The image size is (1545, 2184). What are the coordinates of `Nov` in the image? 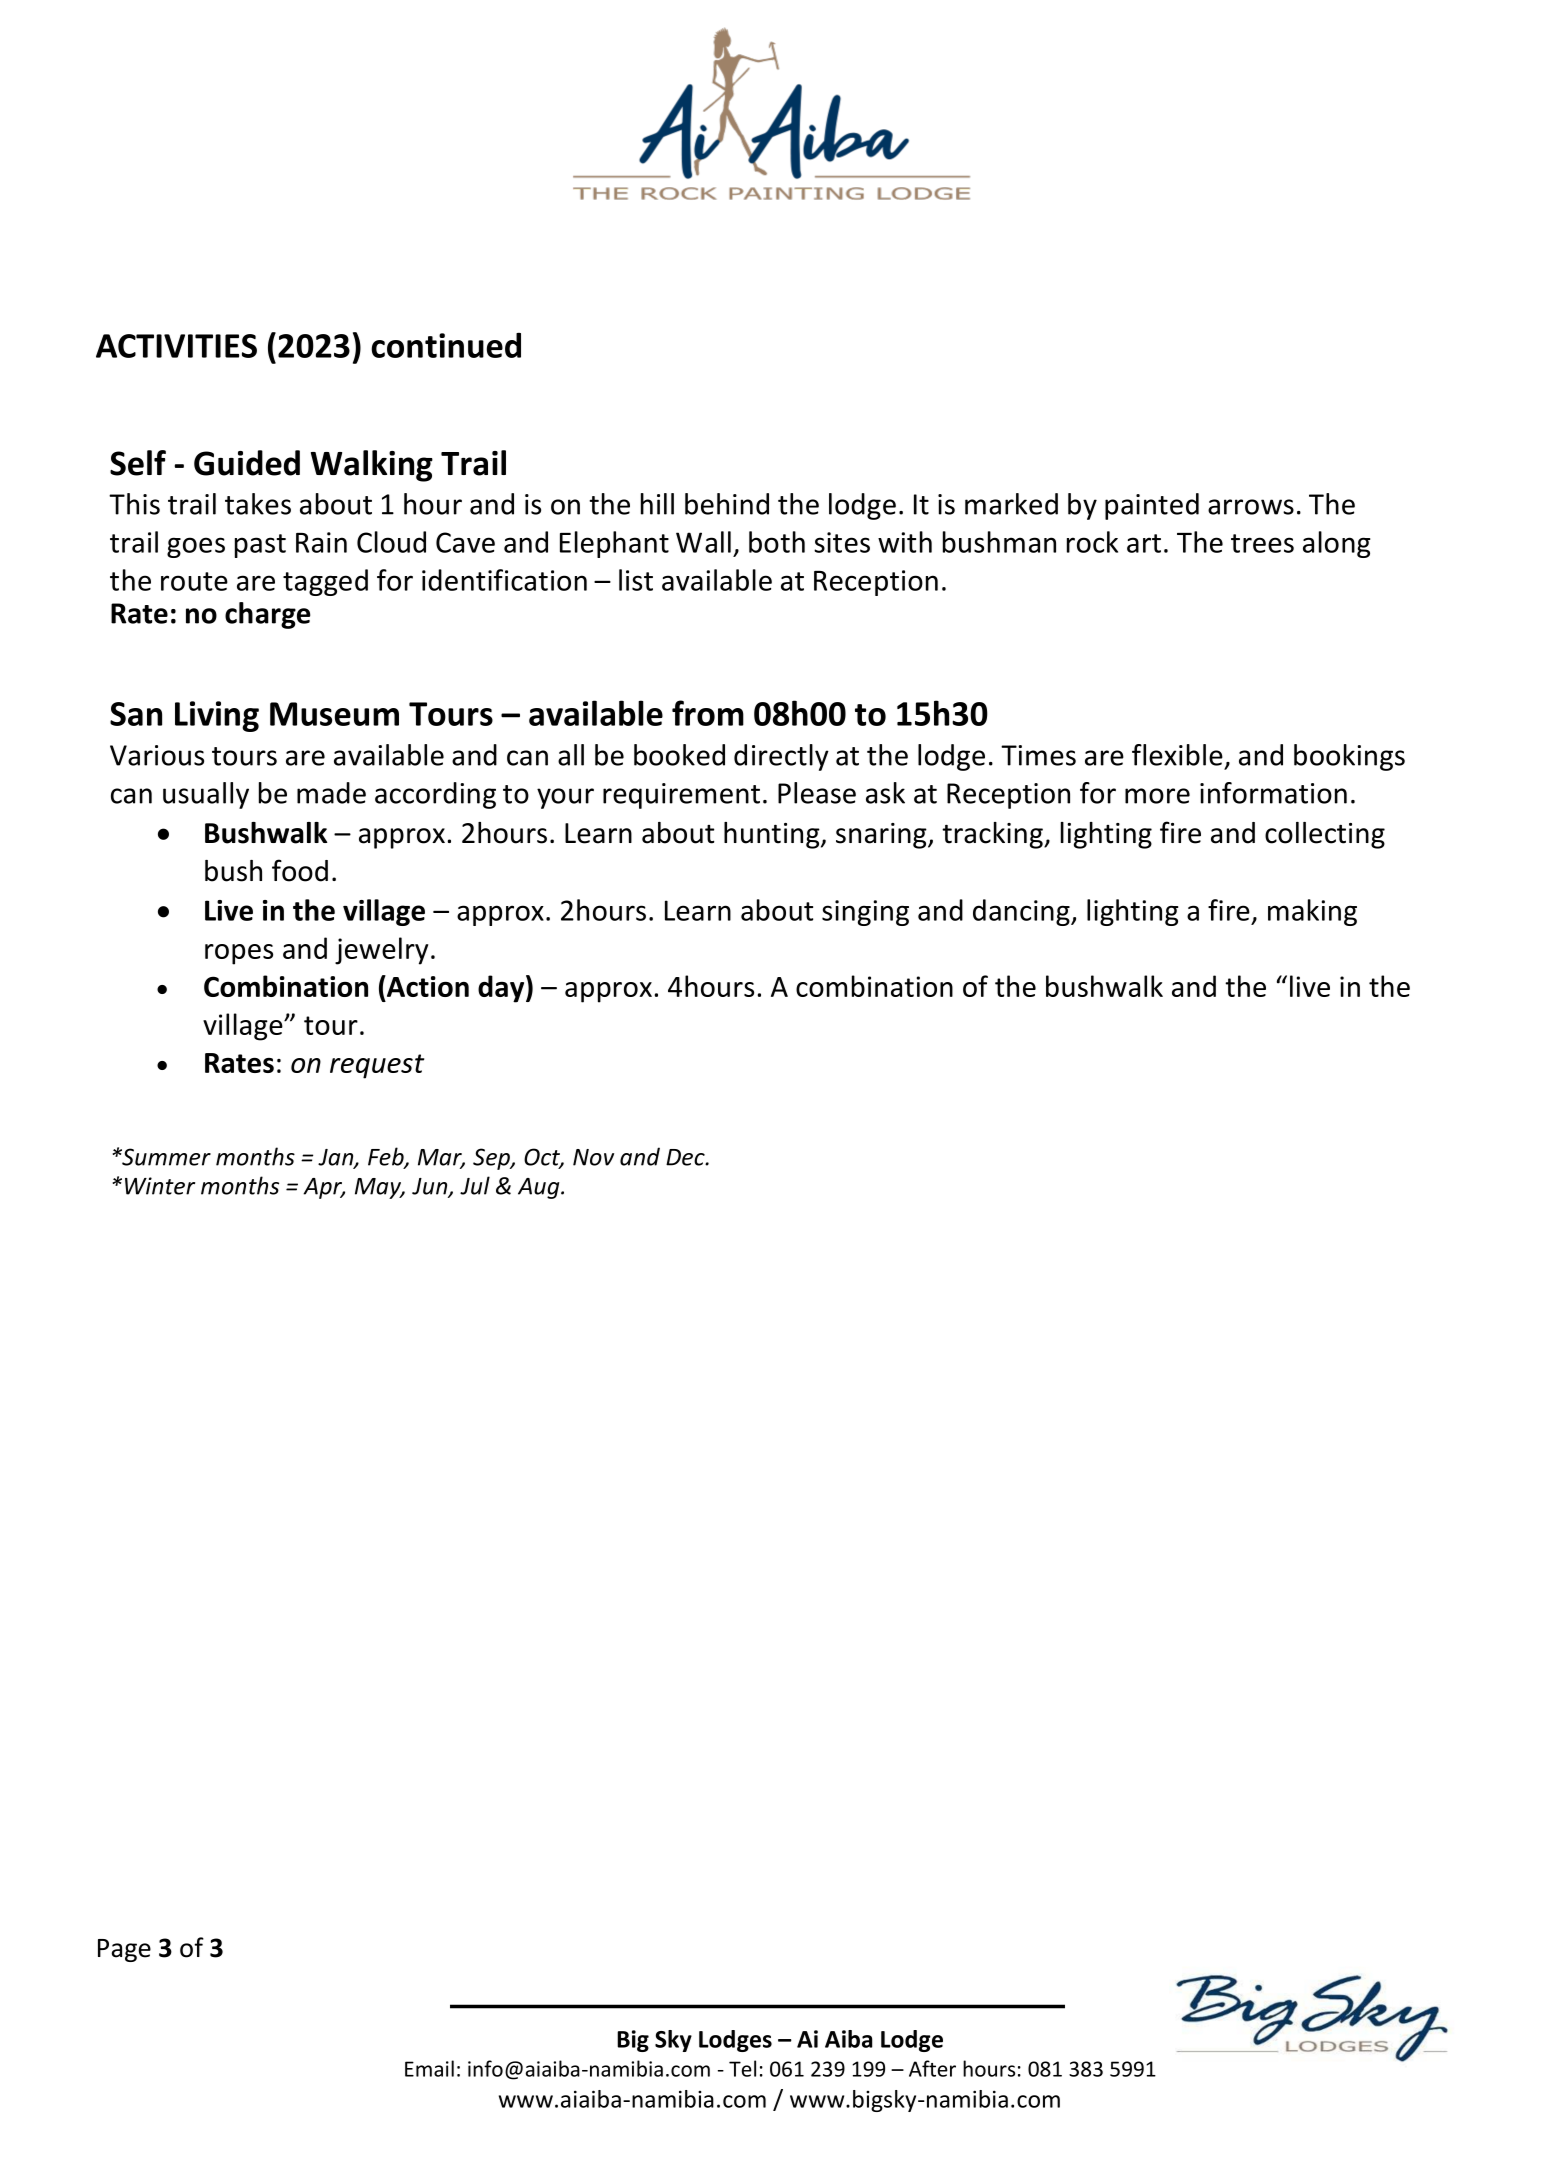 It's located at (593, 1157).
